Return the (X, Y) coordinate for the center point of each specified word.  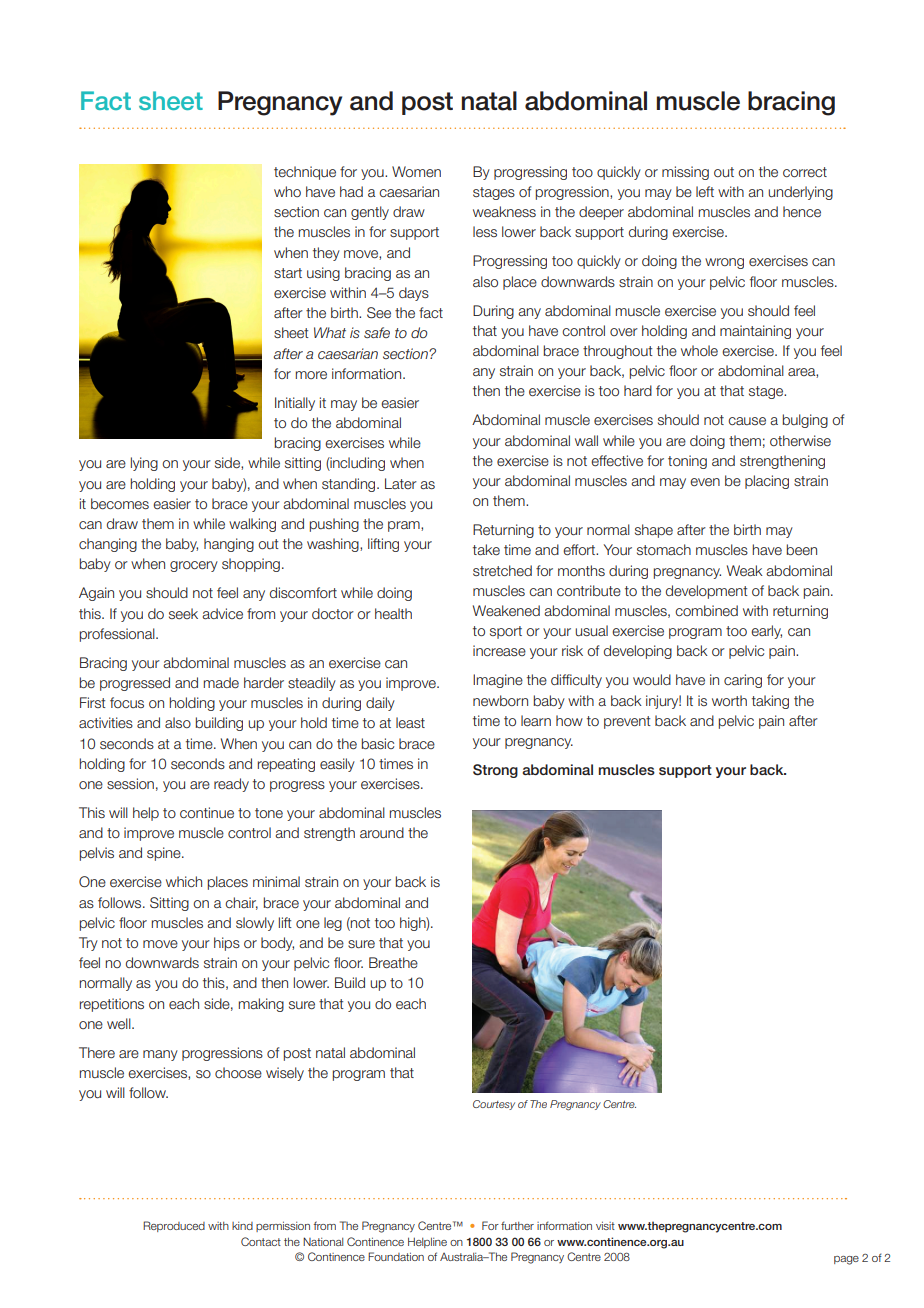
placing (767, 482)
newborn (500, 701)
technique (305, 173)
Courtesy (494, 1105)
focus (127, 702)
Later (401, 483)
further (517, 1225)
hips (227, 944)
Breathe (393, 963)
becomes (120, 504)
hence (802, 212)
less (485, 232)
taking (770, 702)
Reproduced (174, 1226)
